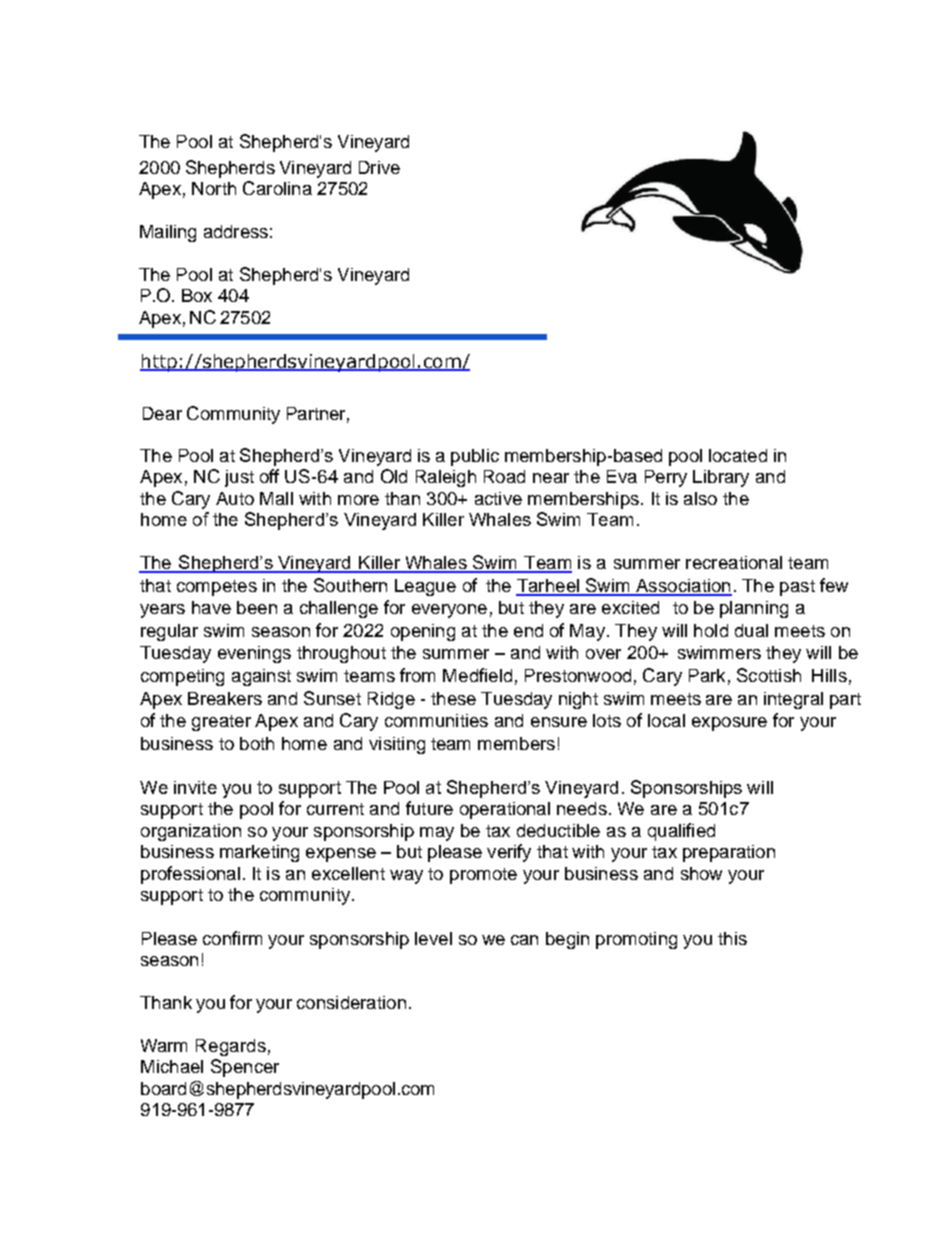  What do you see at coordinates (524, 940) in the screenshot?
I see `can` at bounding box center [524, 940].
